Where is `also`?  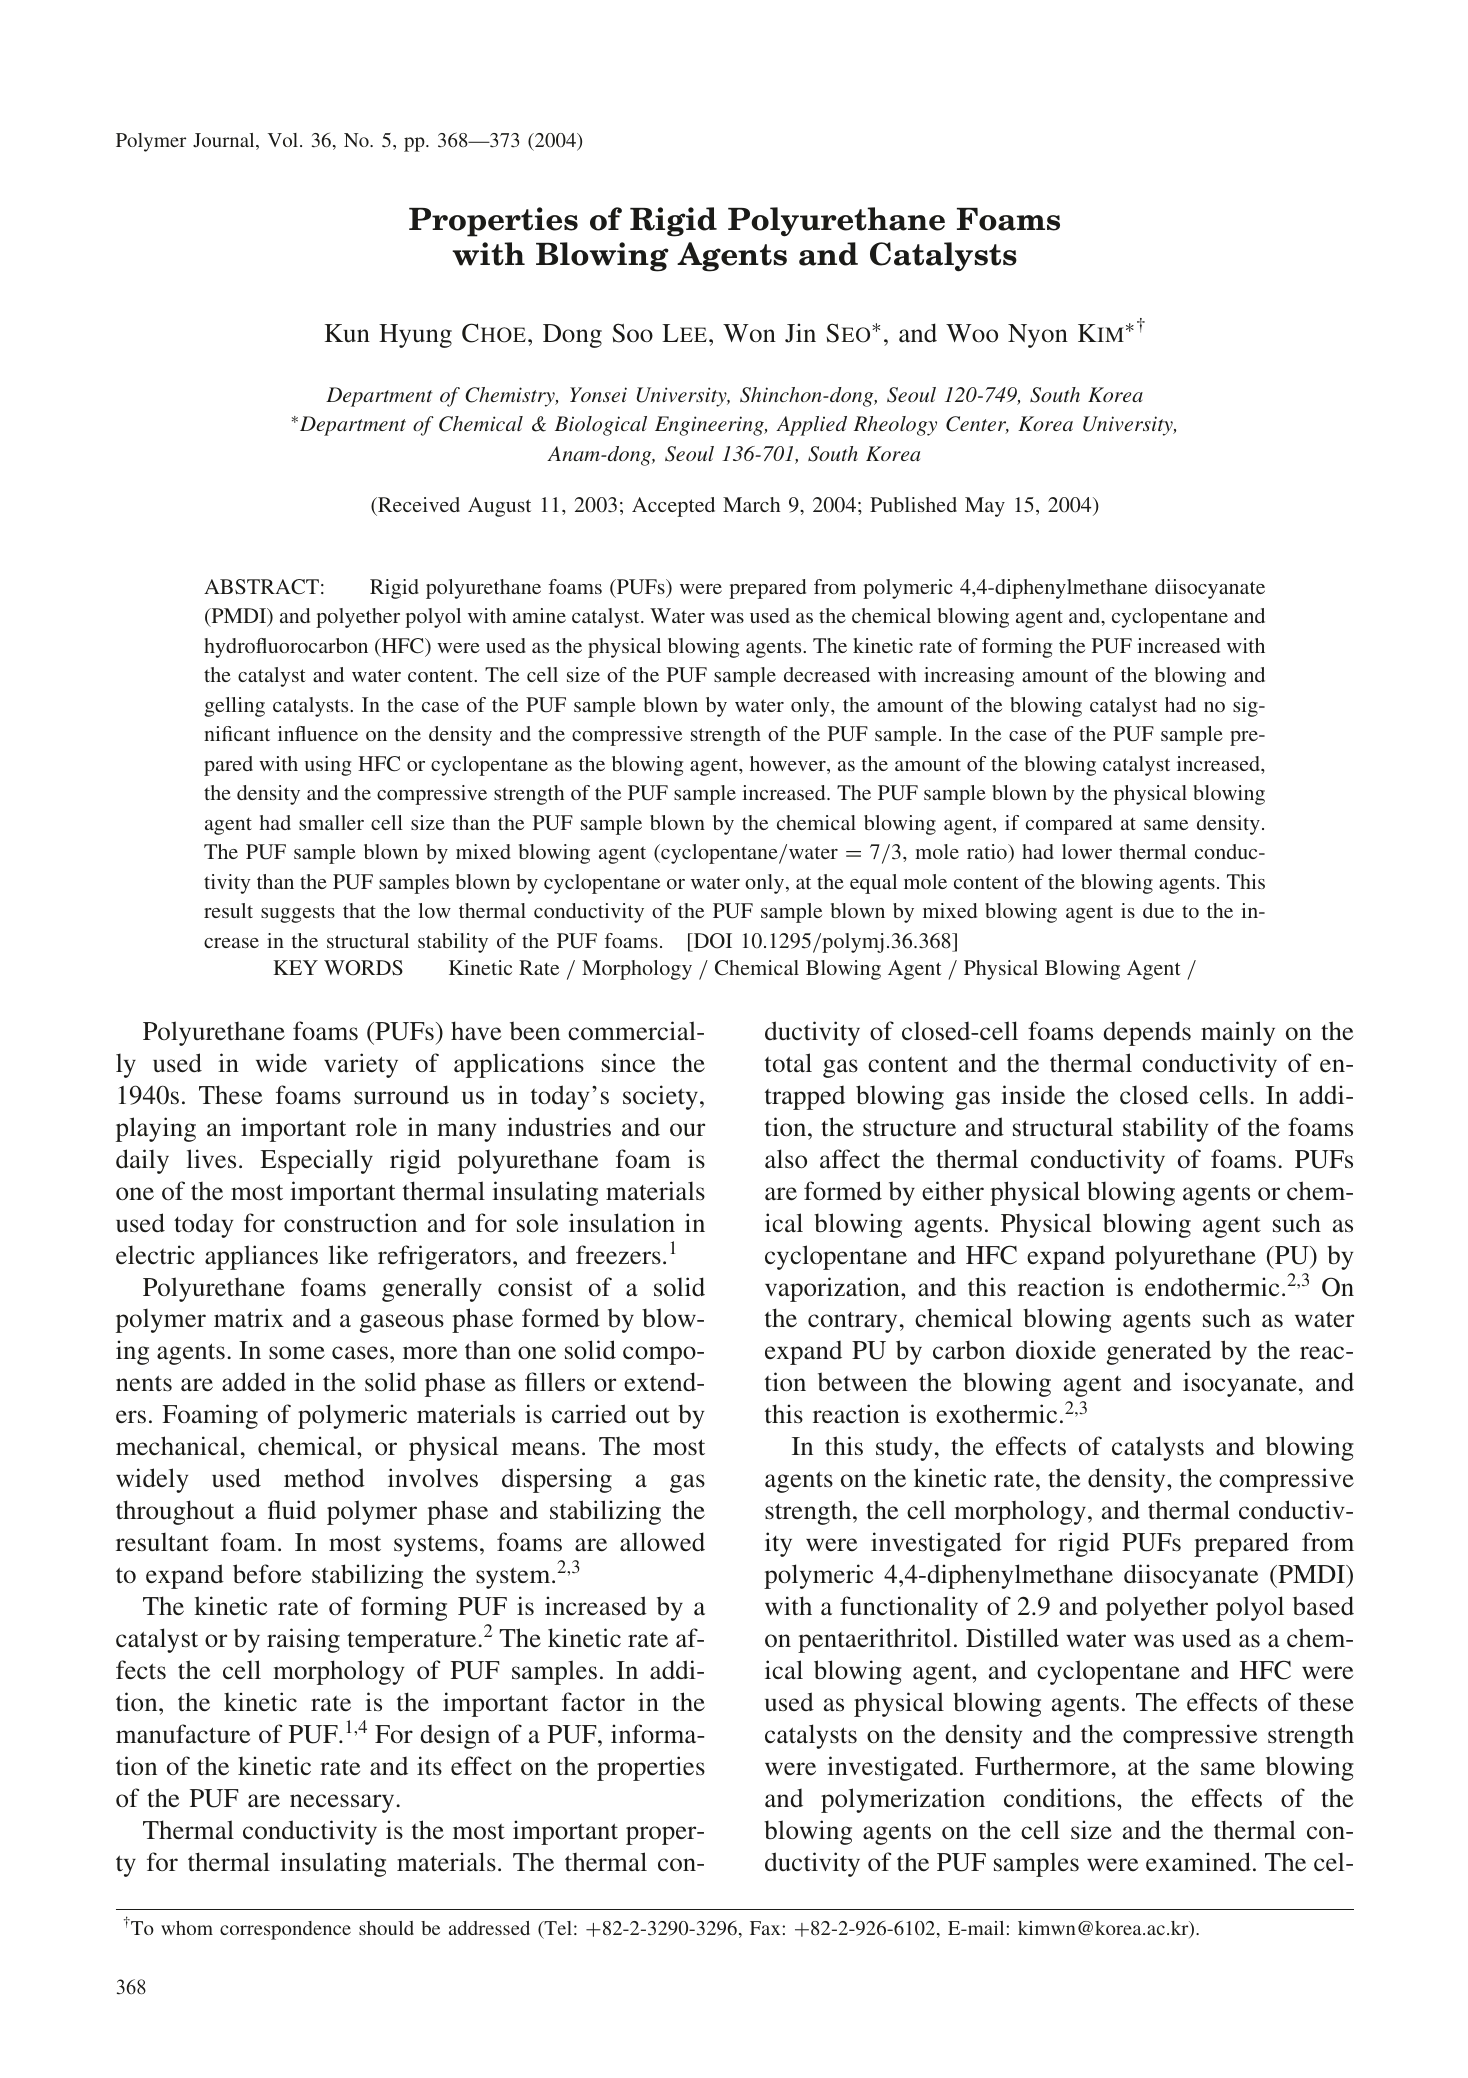 also is located at coordinates (786, 1159).
